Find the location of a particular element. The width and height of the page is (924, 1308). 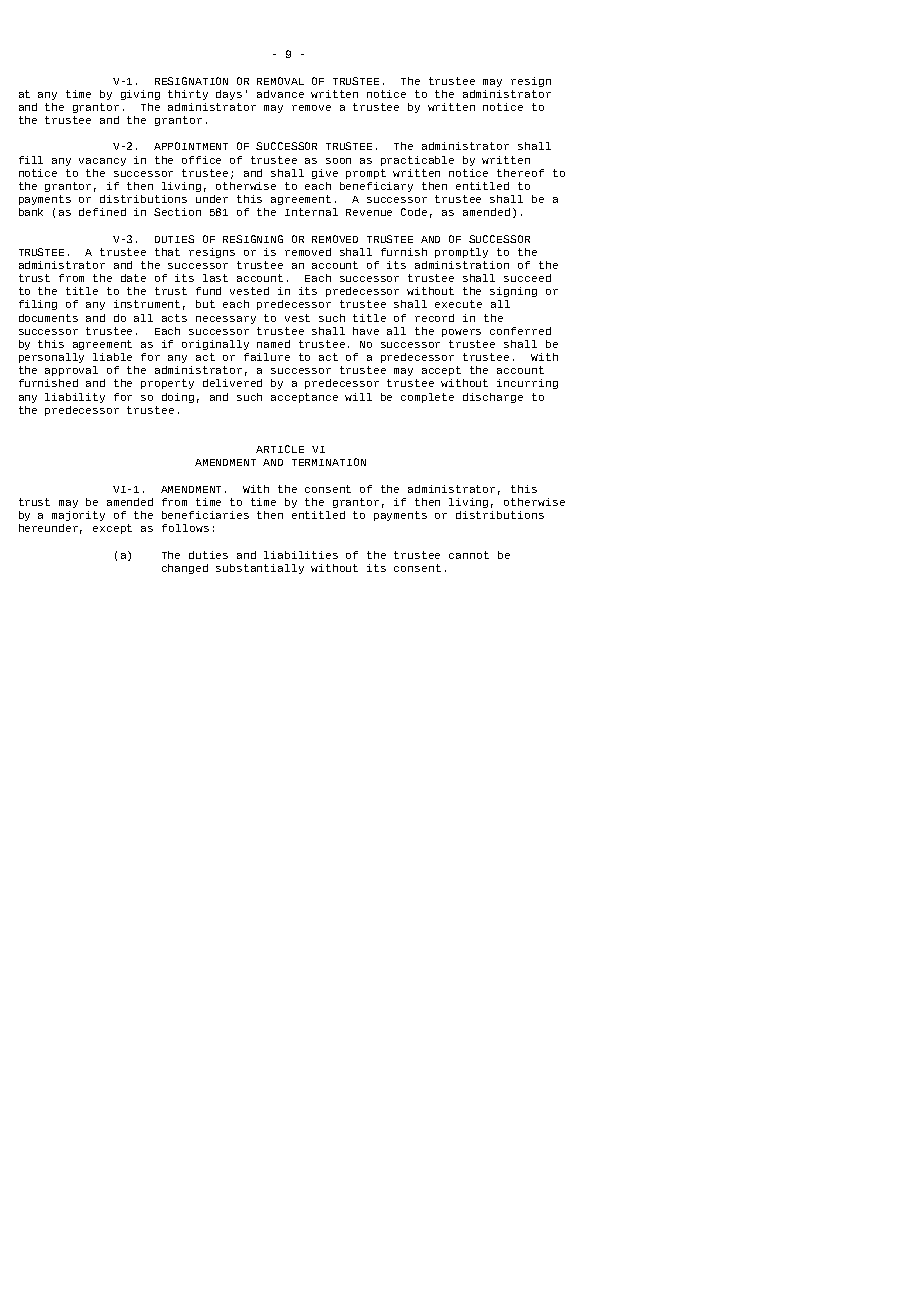

date is located at coordinates (133, 278).
